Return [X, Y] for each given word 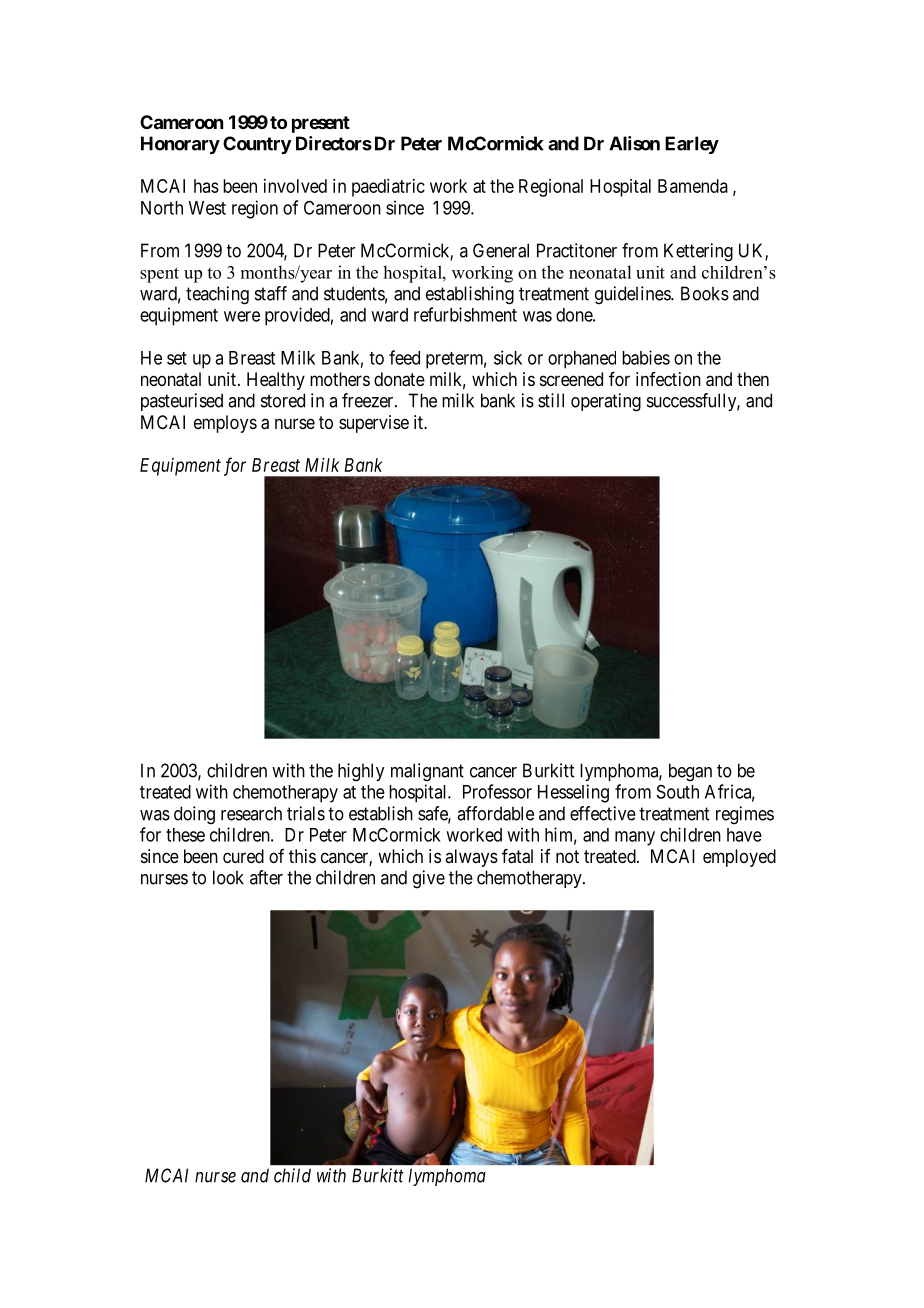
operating [606, 402]
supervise [374, 424]
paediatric [388, 188]
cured [243, 856]
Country [257, 145]
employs [225, 424]
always [471, 858]
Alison [634, 143]
